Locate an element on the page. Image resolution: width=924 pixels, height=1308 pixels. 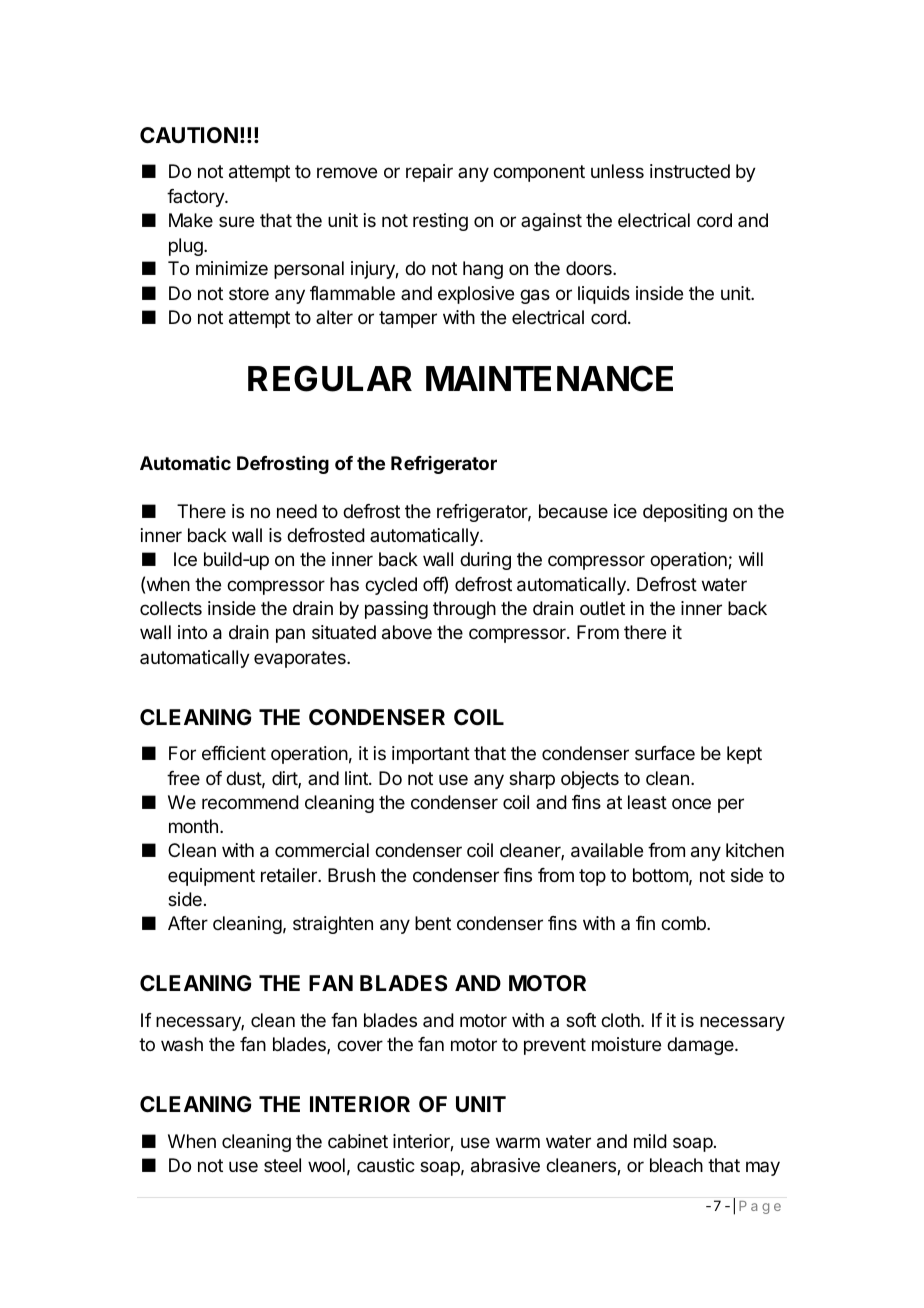
depositing is located at coordinates (685, 513).
